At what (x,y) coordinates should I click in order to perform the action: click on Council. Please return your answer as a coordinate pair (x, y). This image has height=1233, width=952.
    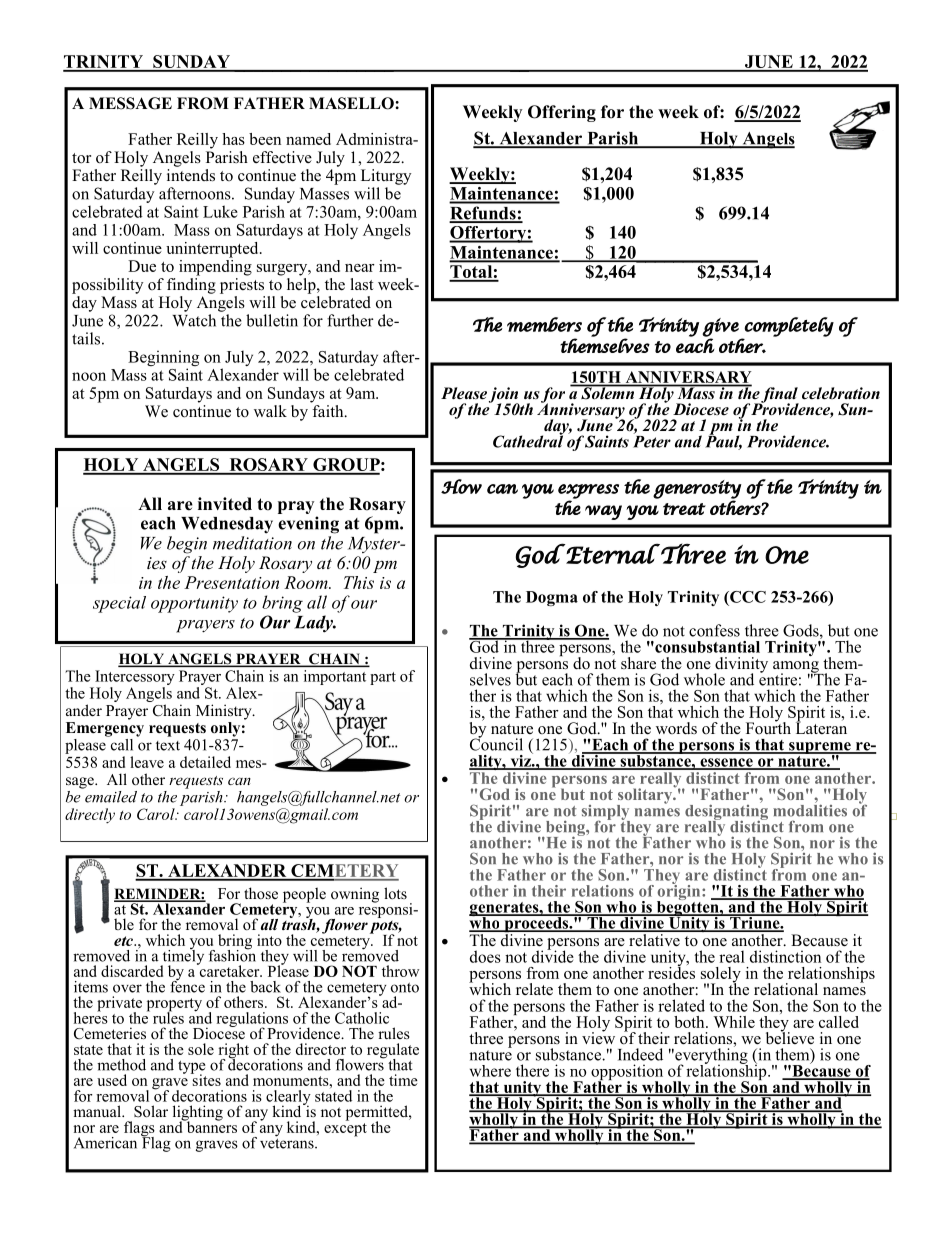
    Looking at the image, I should click on (496, 743).
